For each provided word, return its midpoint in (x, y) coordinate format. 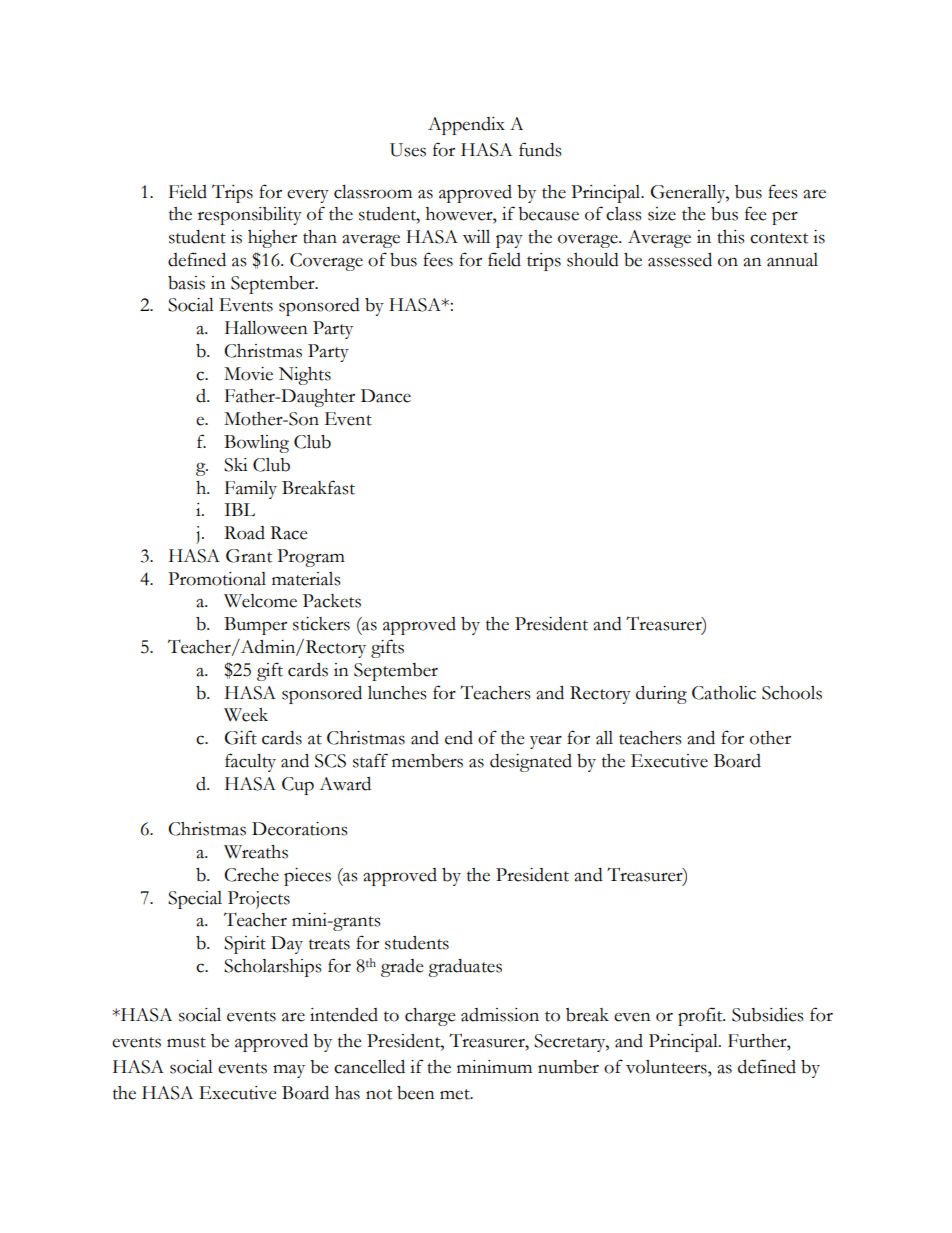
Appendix (466, 126)
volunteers (667, 1067)
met (456, 1094)
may (289, 1071)
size (662, 214)
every (308, 196)
